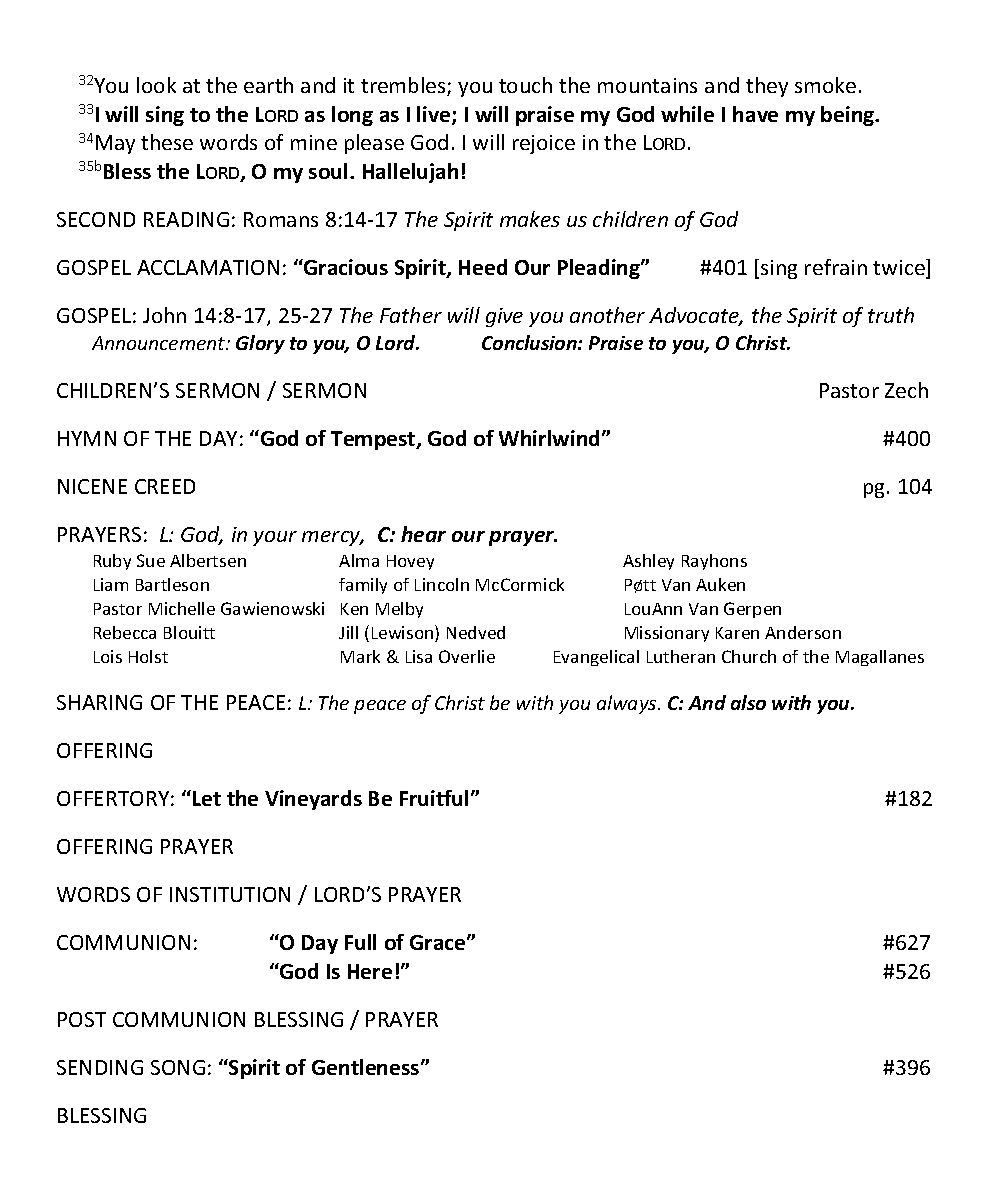 The image size is (991, 1204). Describe the element at coordinates (87, 438) in the document. I see `HYMN` at that location.
